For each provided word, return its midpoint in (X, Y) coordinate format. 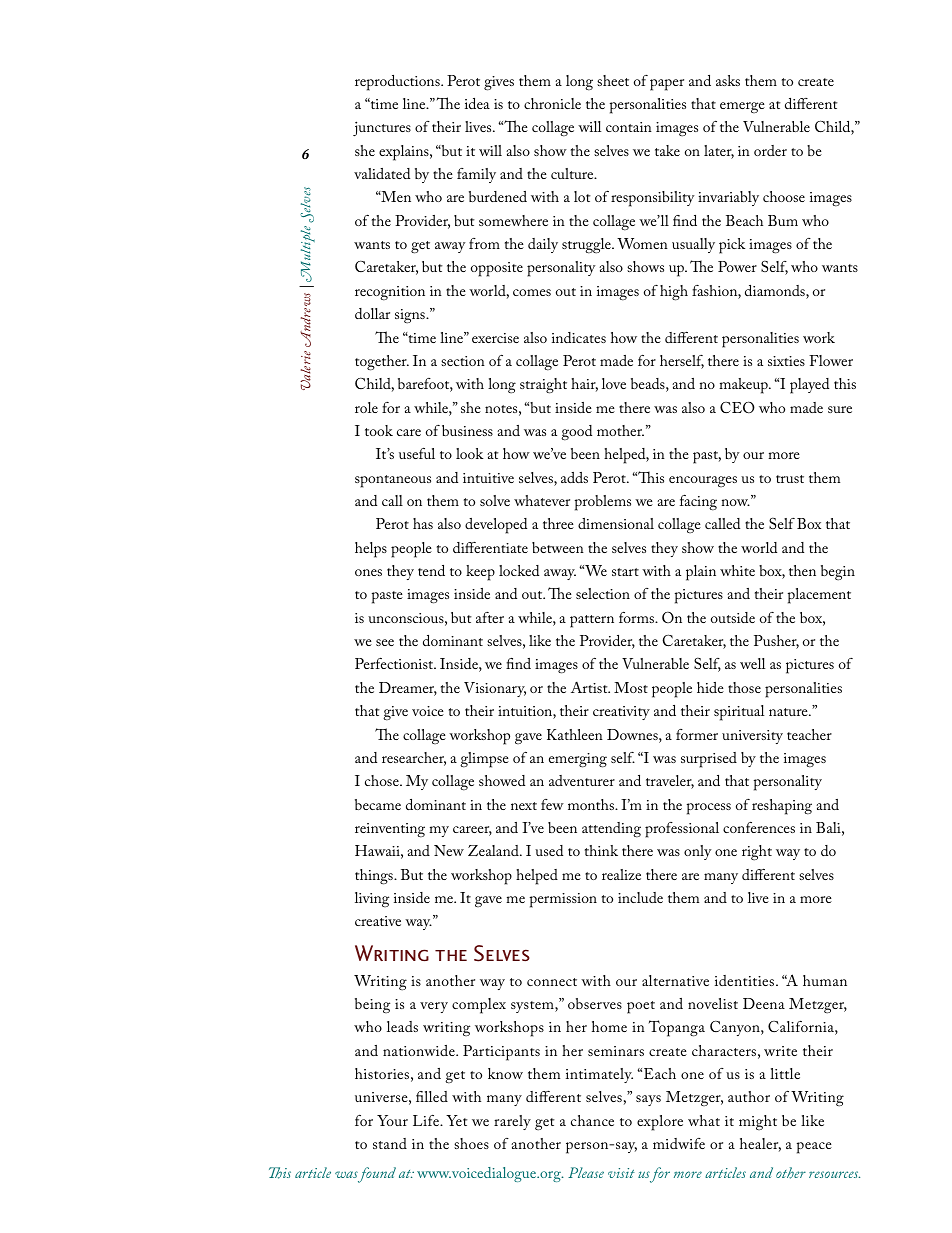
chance (592, 1120)
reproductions (398, 83)
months (592, 804)
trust (790, 479)
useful (417, 453)
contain (629, 127)
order (770, 150)
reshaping (782, 807)
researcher (414, 759)
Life (427, 1120)
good (576, 433)
